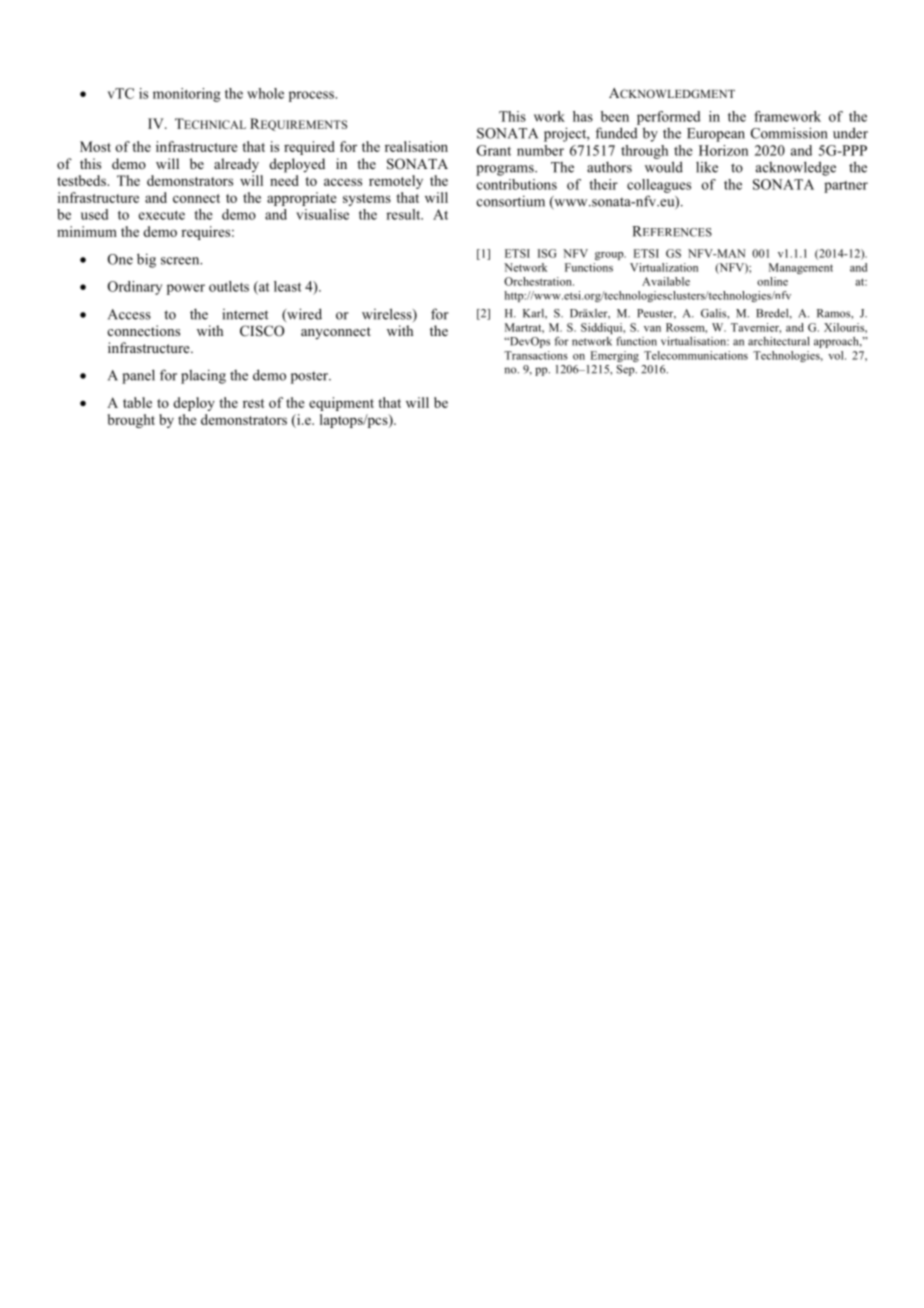 Image resolution: width=924 pixels, height=1308 pixels. I want to click on online, so click(772, 281).
